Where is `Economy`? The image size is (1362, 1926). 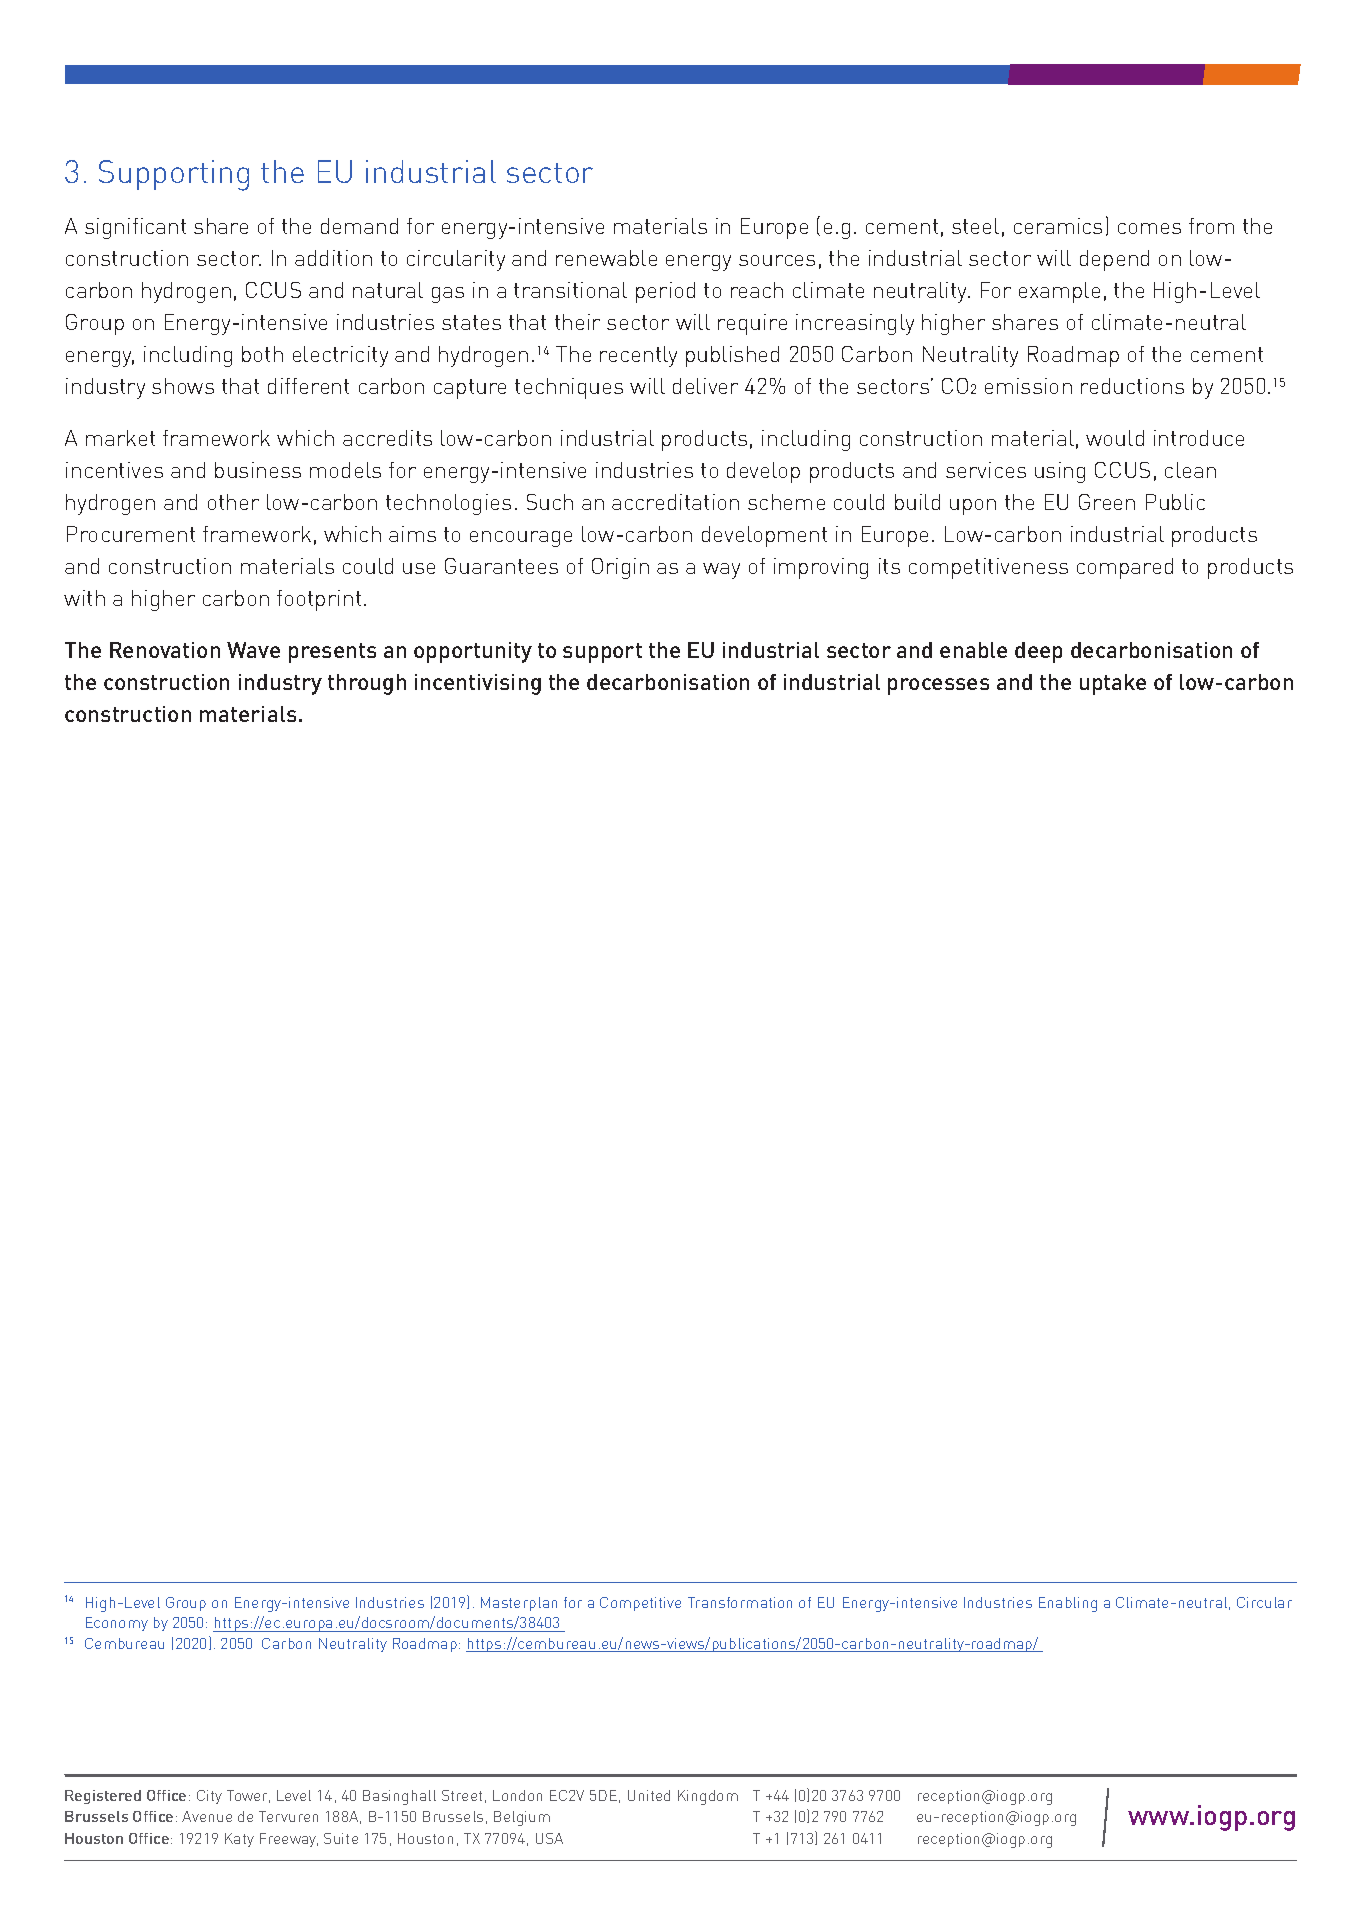 Economy is located at coordinates (117, 1624).
